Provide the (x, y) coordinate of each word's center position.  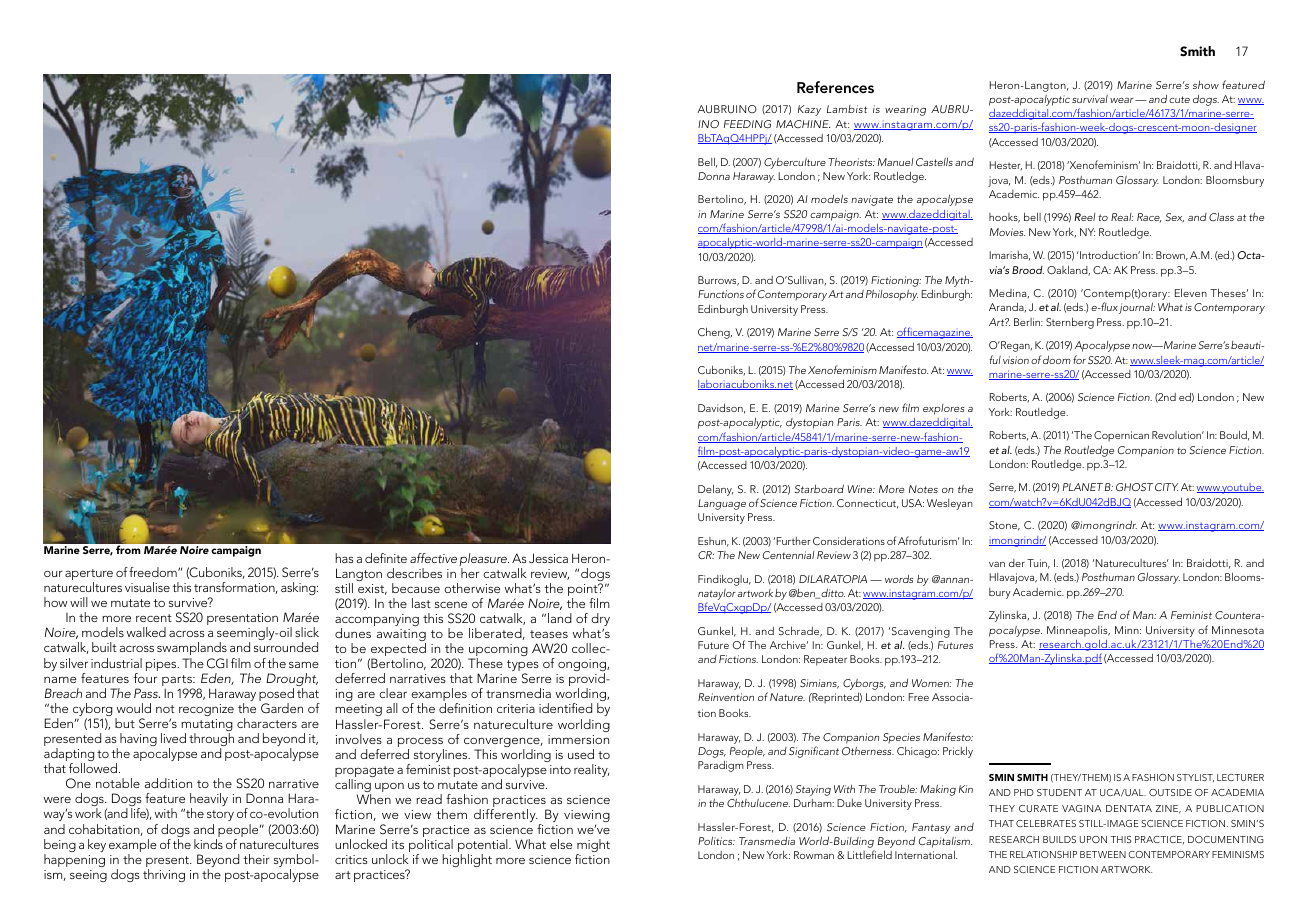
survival (1090, 99)
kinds (208, 844)
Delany (715, 490)
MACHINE (803, 124)
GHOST (1134, 487)
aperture (89, 576)
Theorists (851, 161)
